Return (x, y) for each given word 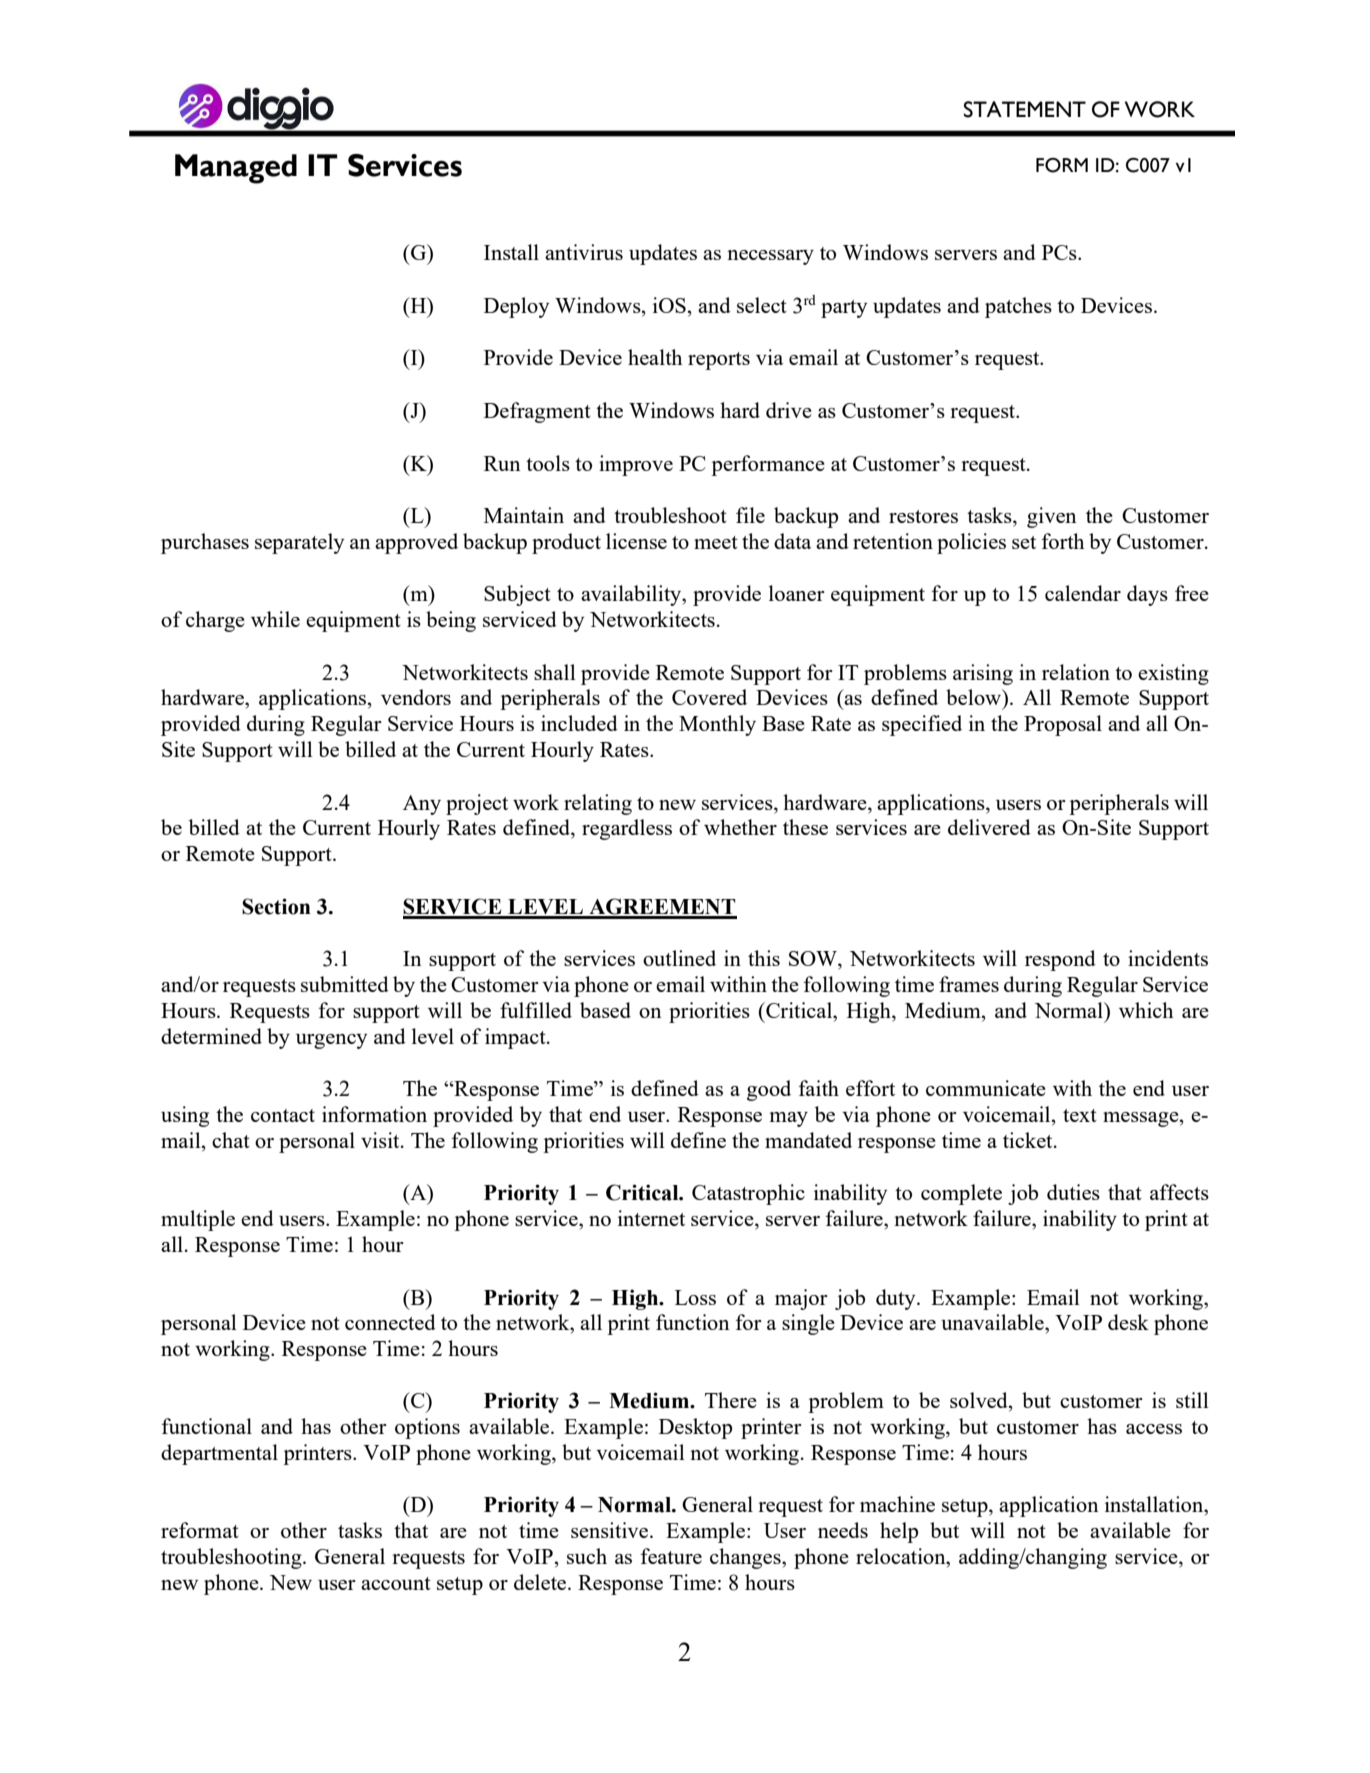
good (769, 1090)
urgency (331, 1041)
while (275, 619)
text (1080, 1115)
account (396, 1583)
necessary (770, 257)
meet (716, 542)
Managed (236, 169)
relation (1076, 672)
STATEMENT (1025, 109)
